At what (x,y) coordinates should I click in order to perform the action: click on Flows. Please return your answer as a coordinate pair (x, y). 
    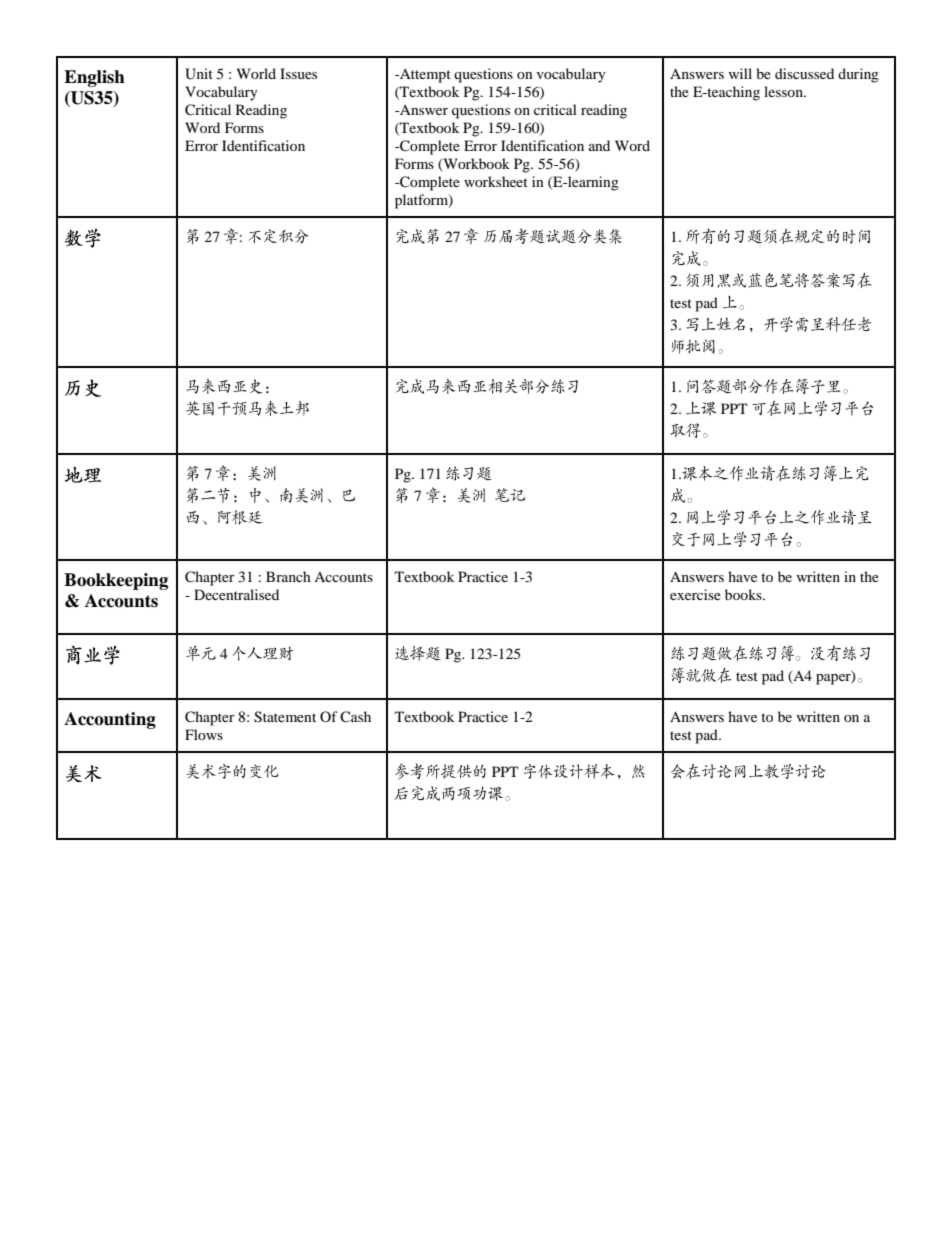
    Looking at the image, I should click on (204, 734).
